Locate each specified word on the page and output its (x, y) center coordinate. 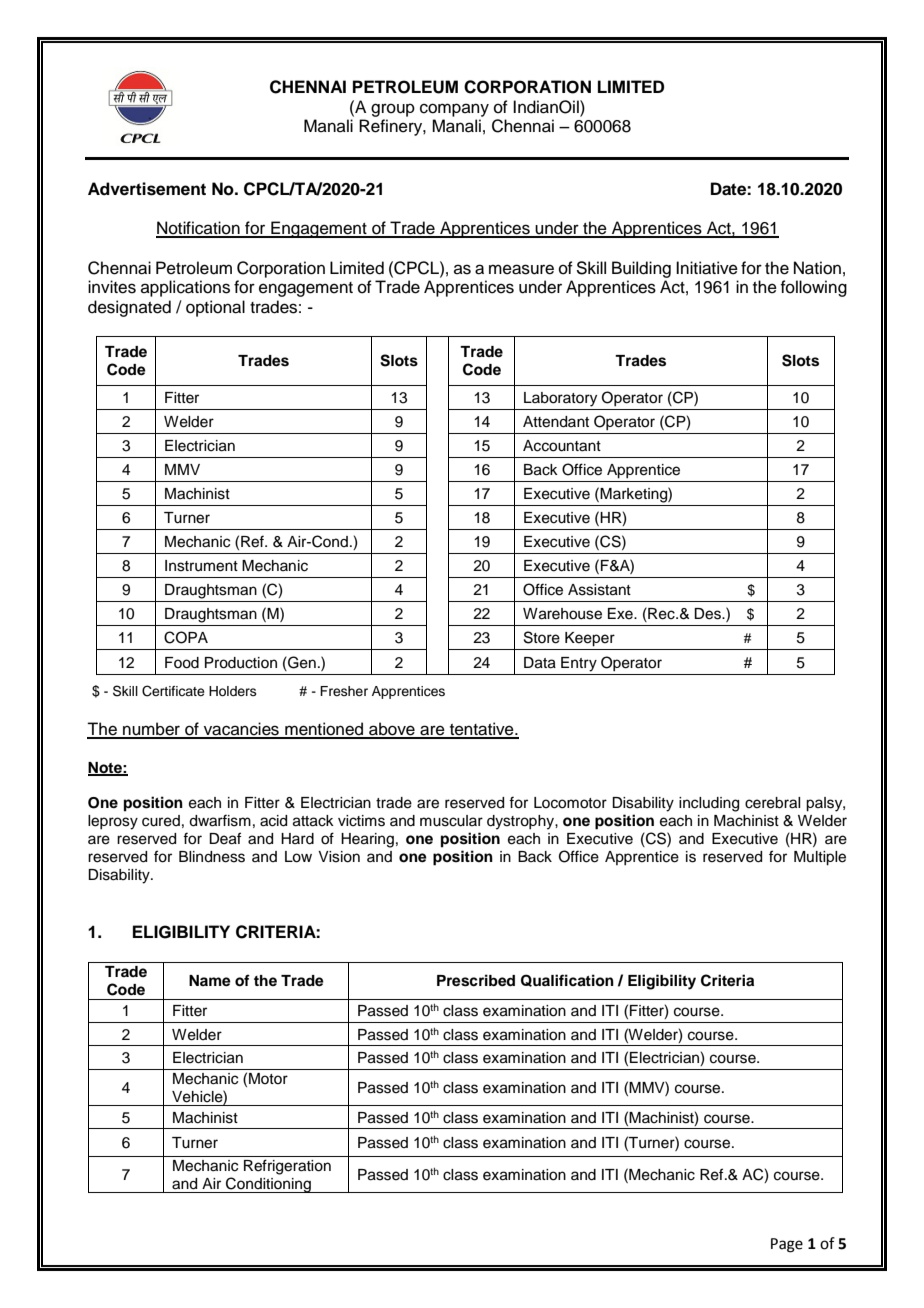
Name (210, 981)
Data (540, 663)
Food (182, 663)
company (454, 110)
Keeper (590, 639)
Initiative (707, 268)
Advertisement (147, 189)
